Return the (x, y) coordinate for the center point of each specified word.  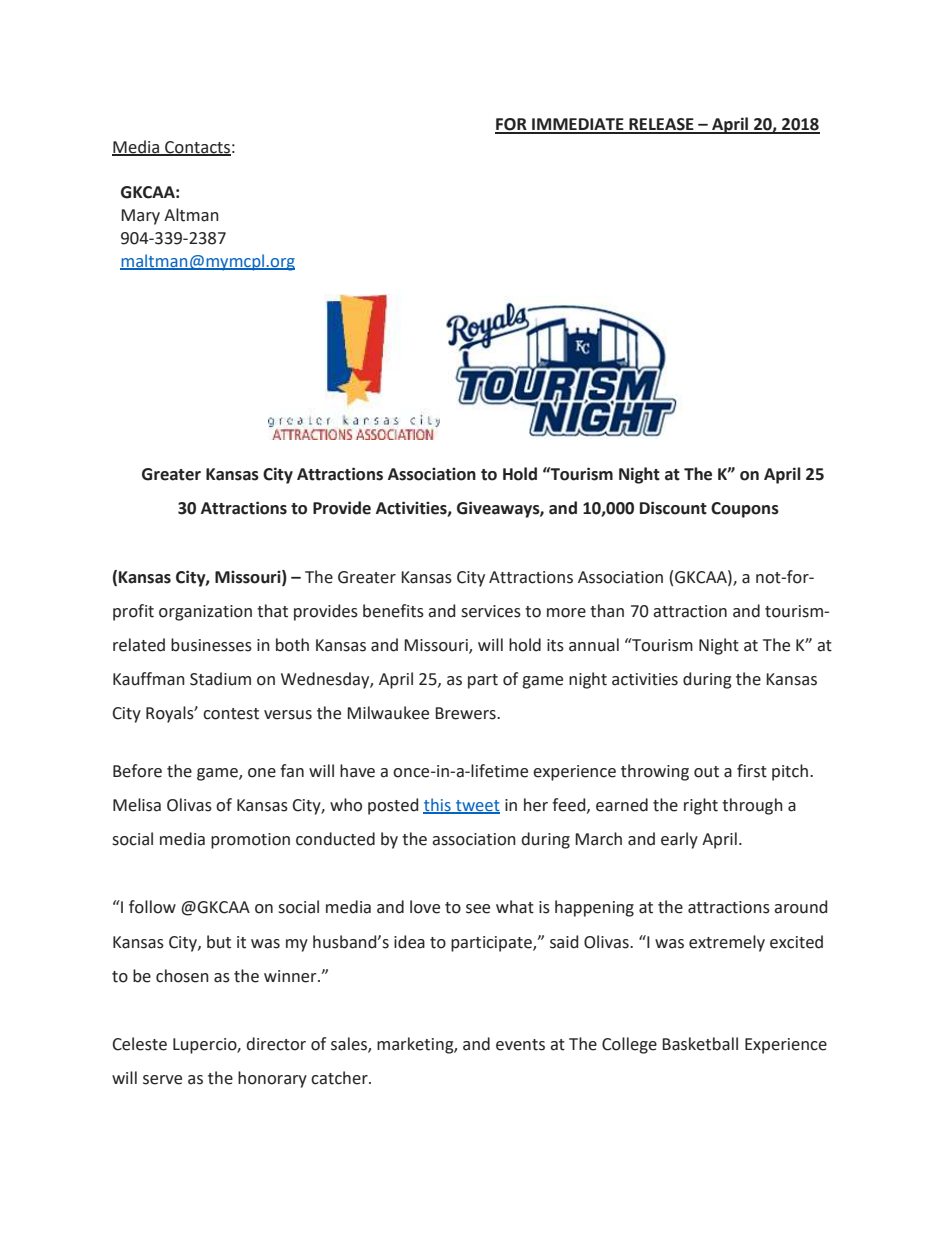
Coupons (745, 510)
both (292, 645)
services (491, 611)
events (520, 1045)
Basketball (700, 1044)
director (276, 1044)
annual (594, 645)
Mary (140, 217)
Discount (673, 508)
